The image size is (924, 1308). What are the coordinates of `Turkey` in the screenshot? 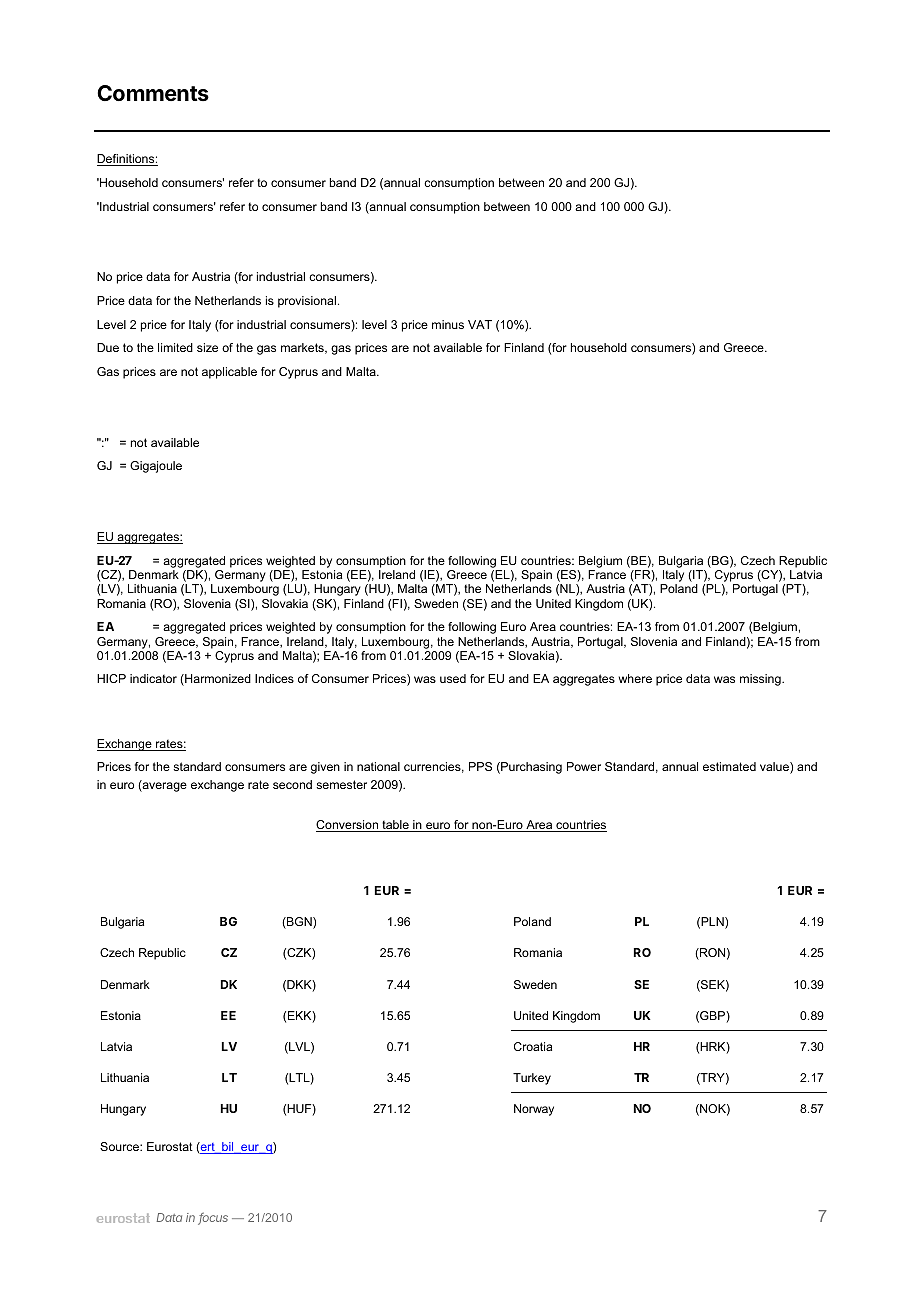 It's located at (532, 1079).
